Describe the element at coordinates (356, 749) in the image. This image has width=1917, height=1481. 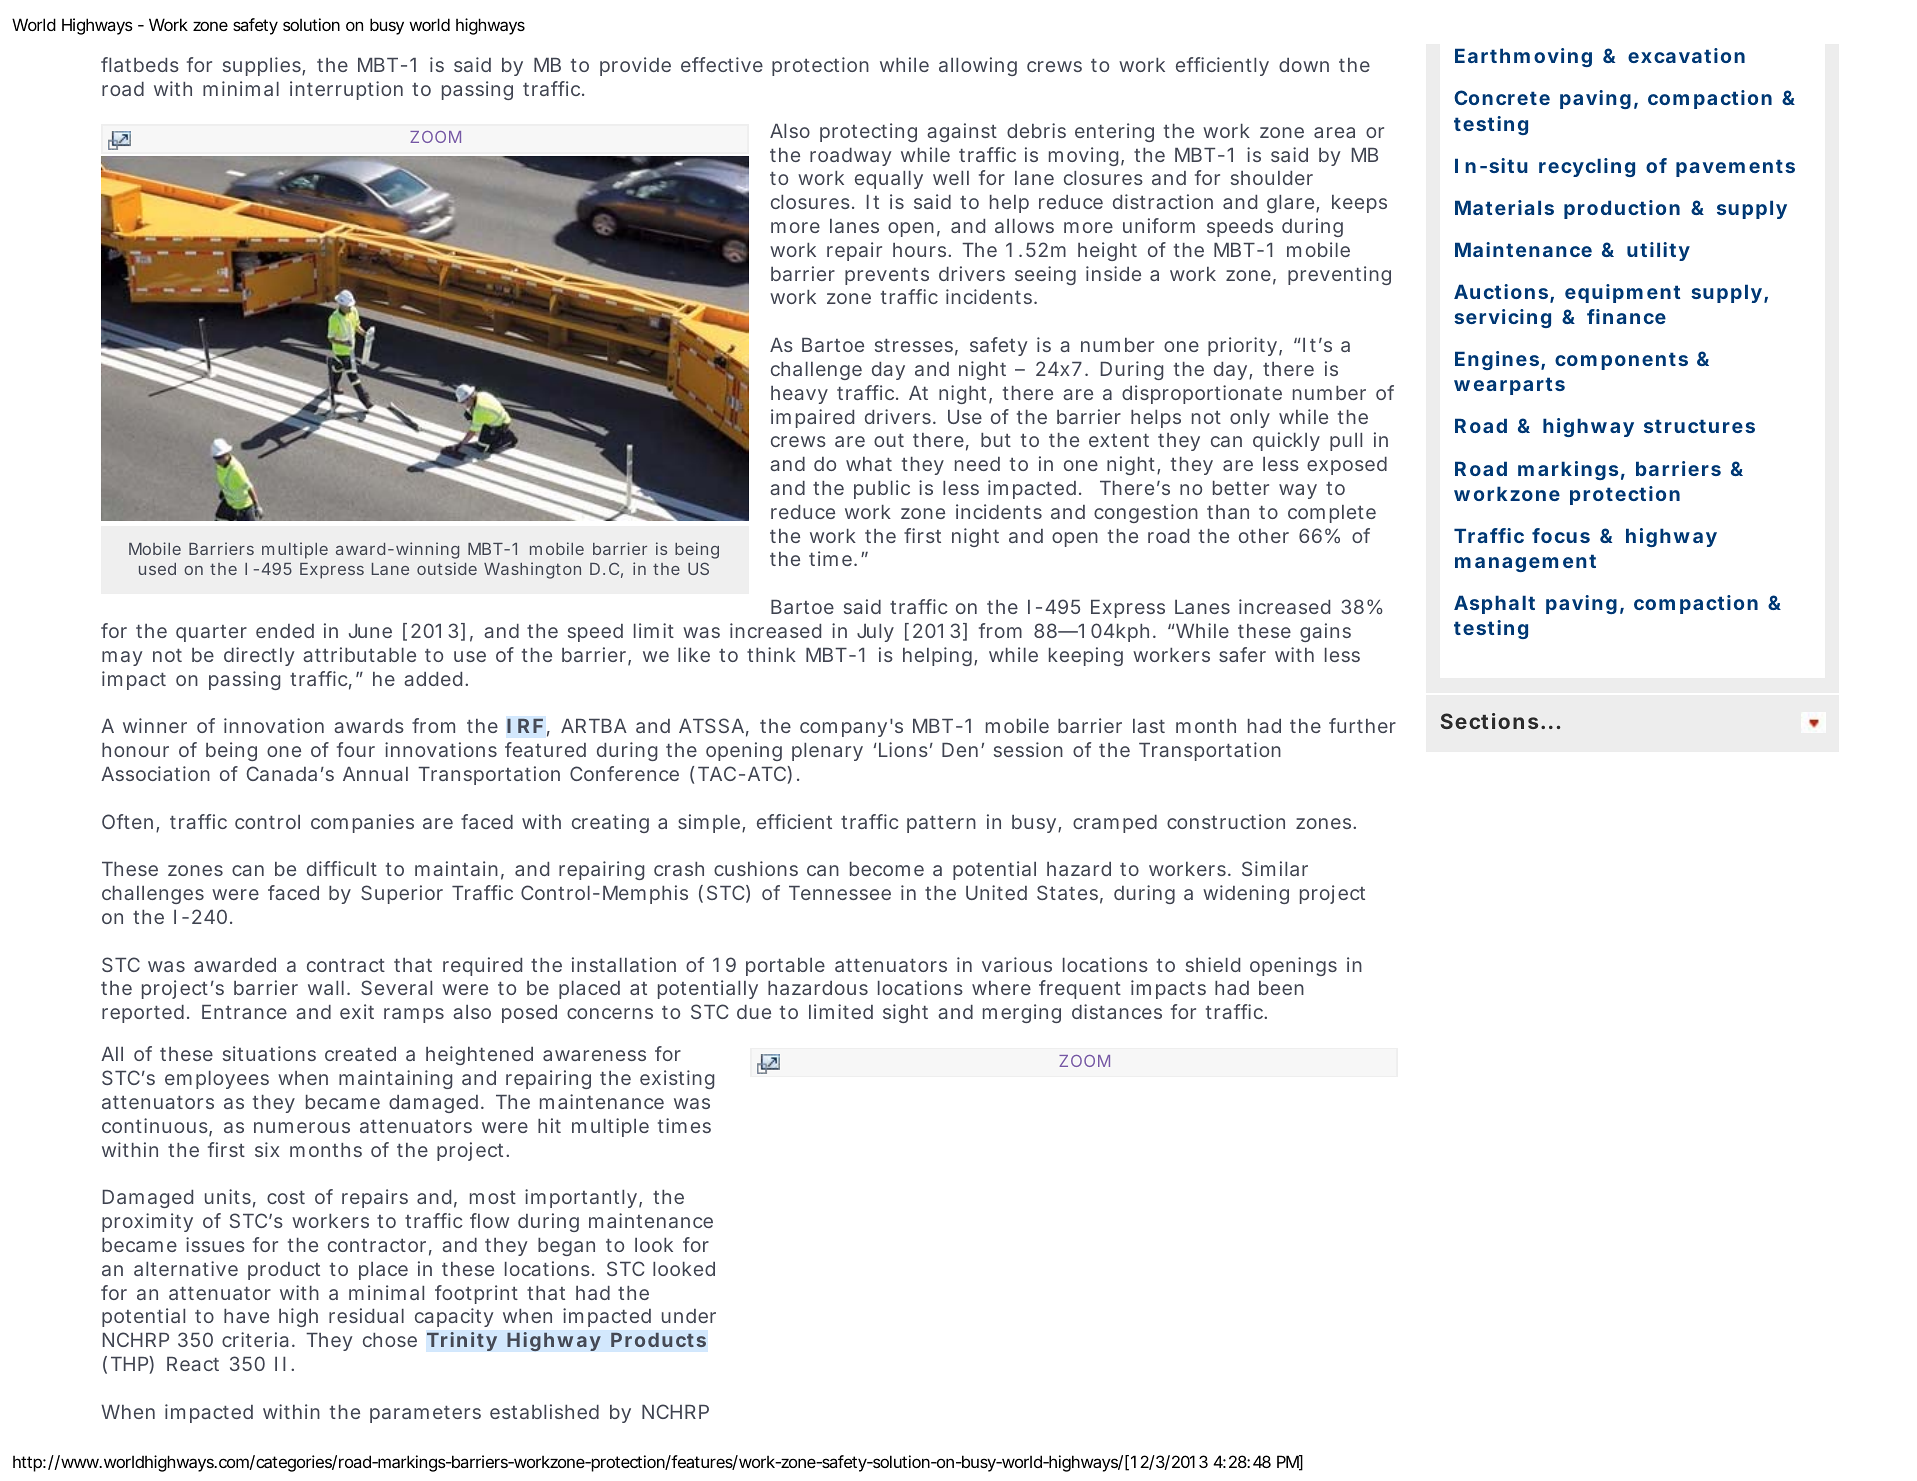
I see `four` at that location.
